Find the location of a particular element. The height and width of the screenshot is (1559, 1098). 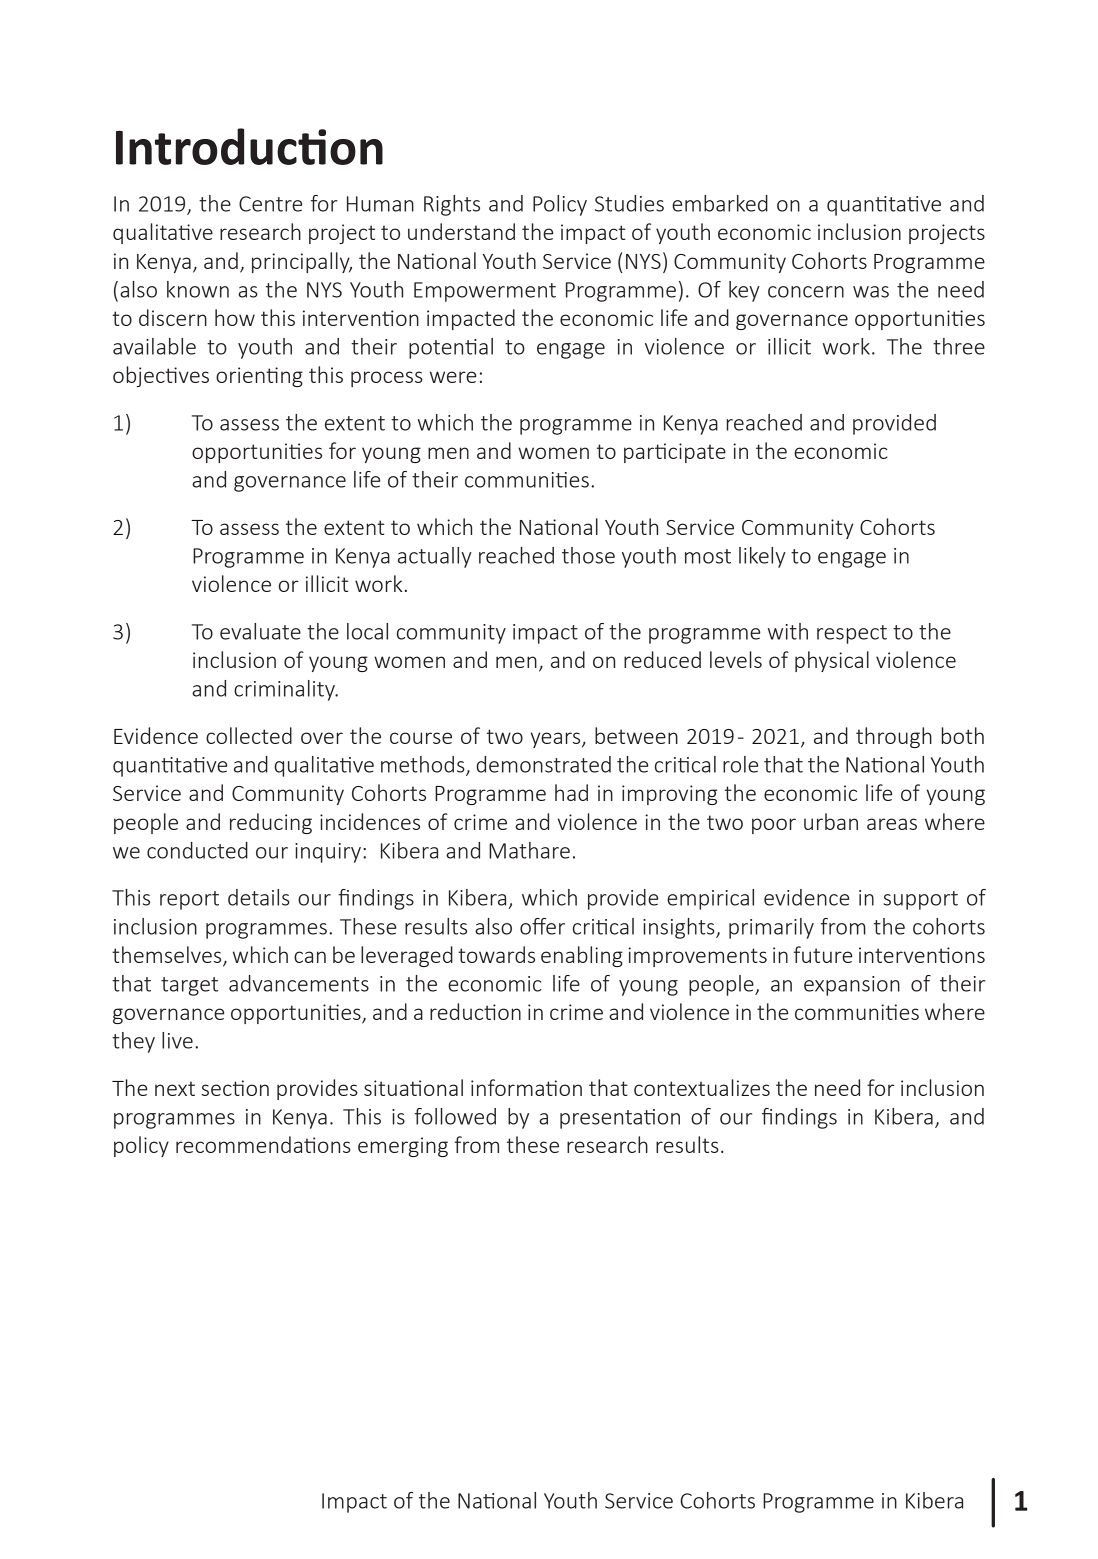

section is located at coordinates (235, 1088).
